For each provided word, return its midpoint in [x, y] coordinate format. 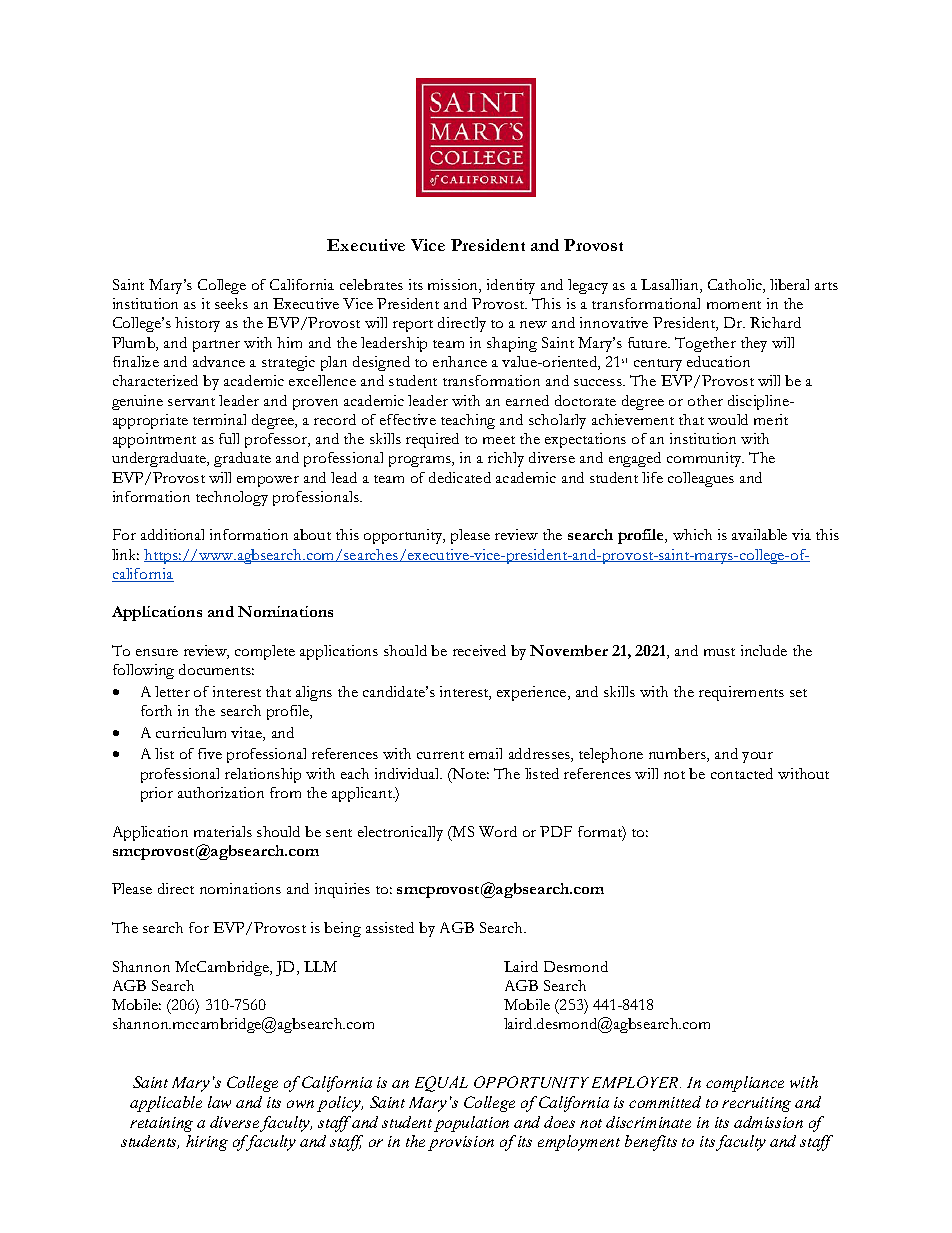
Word [498, 831]
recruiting [756, 1104]
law [219, 1102]
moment [734, 305]
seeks [231, 303]
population [471, 1124]
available [759, 534]
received [479, 650]
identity [511, 286]
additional [172, 534]
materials [223, 831]
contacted [742, 773]
